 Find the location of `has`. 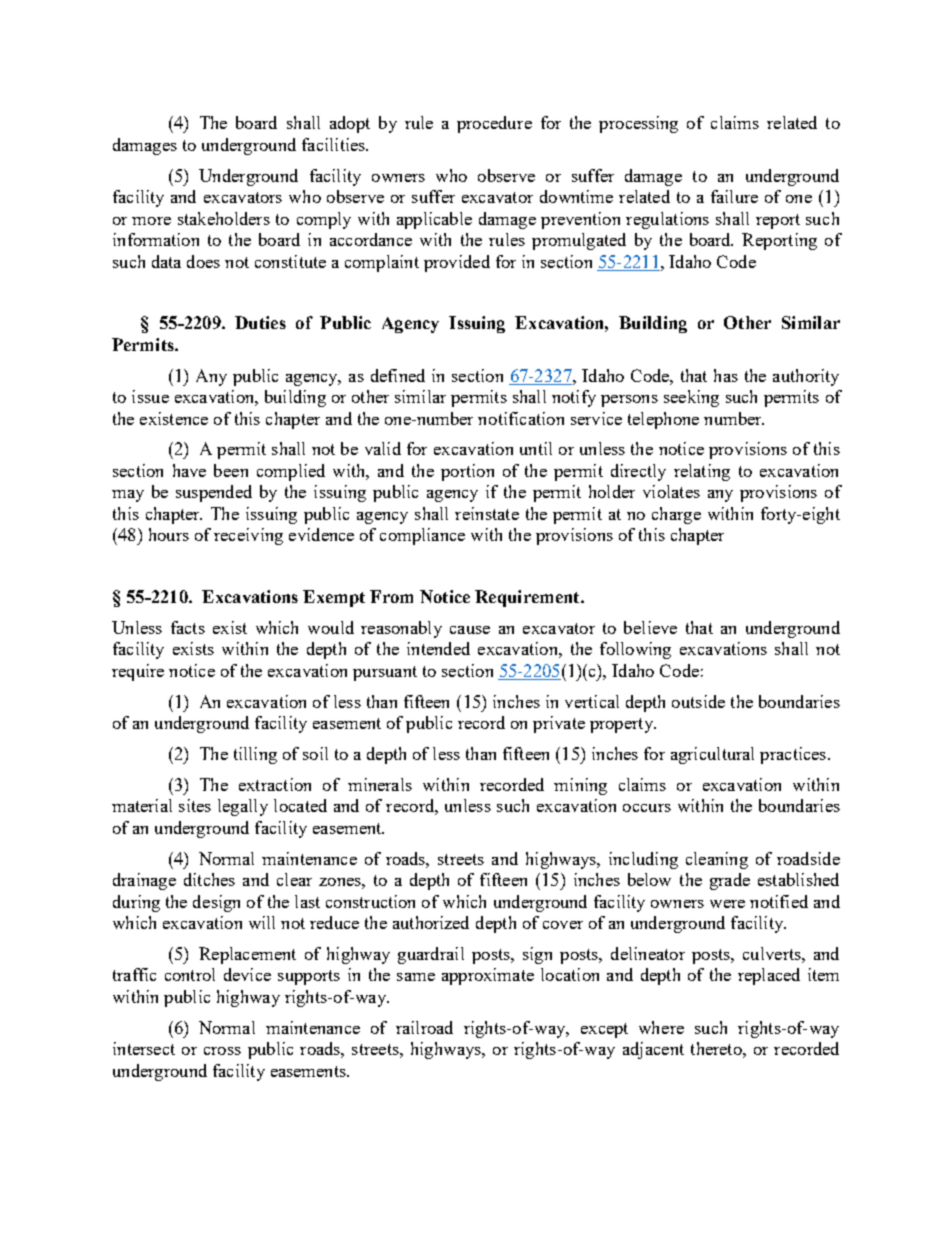

has is located at coordinates (726, 375).
